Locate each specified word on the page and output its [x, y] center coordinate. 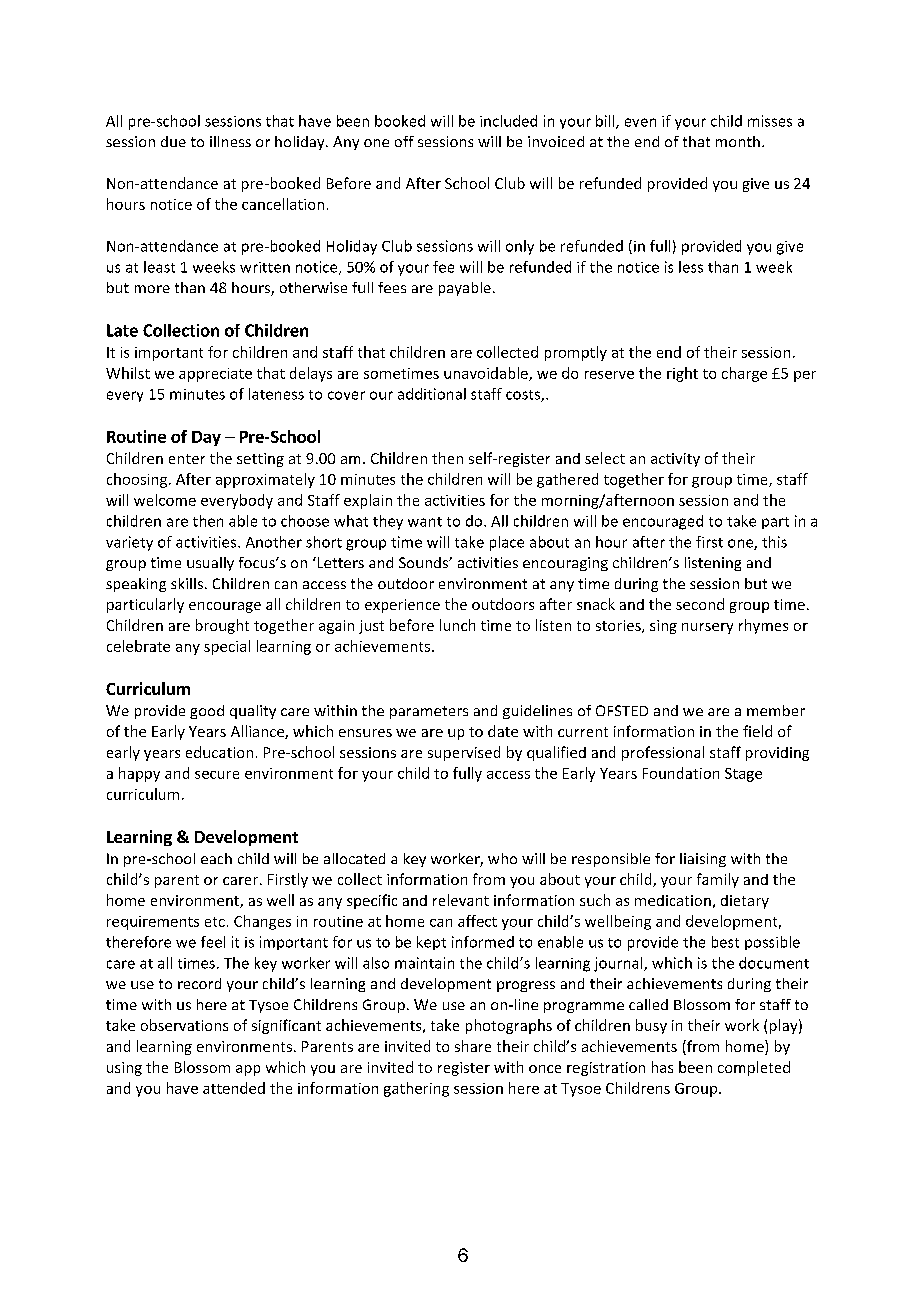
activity [675, 460]
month [738, 141]
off [404, 141]
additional [432, 394]
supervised [464, 753]
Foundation [681, 773]
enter [187, 459]
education [219, 752]
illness [230, 141]
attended [234, 1088]
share [473, 1046]
